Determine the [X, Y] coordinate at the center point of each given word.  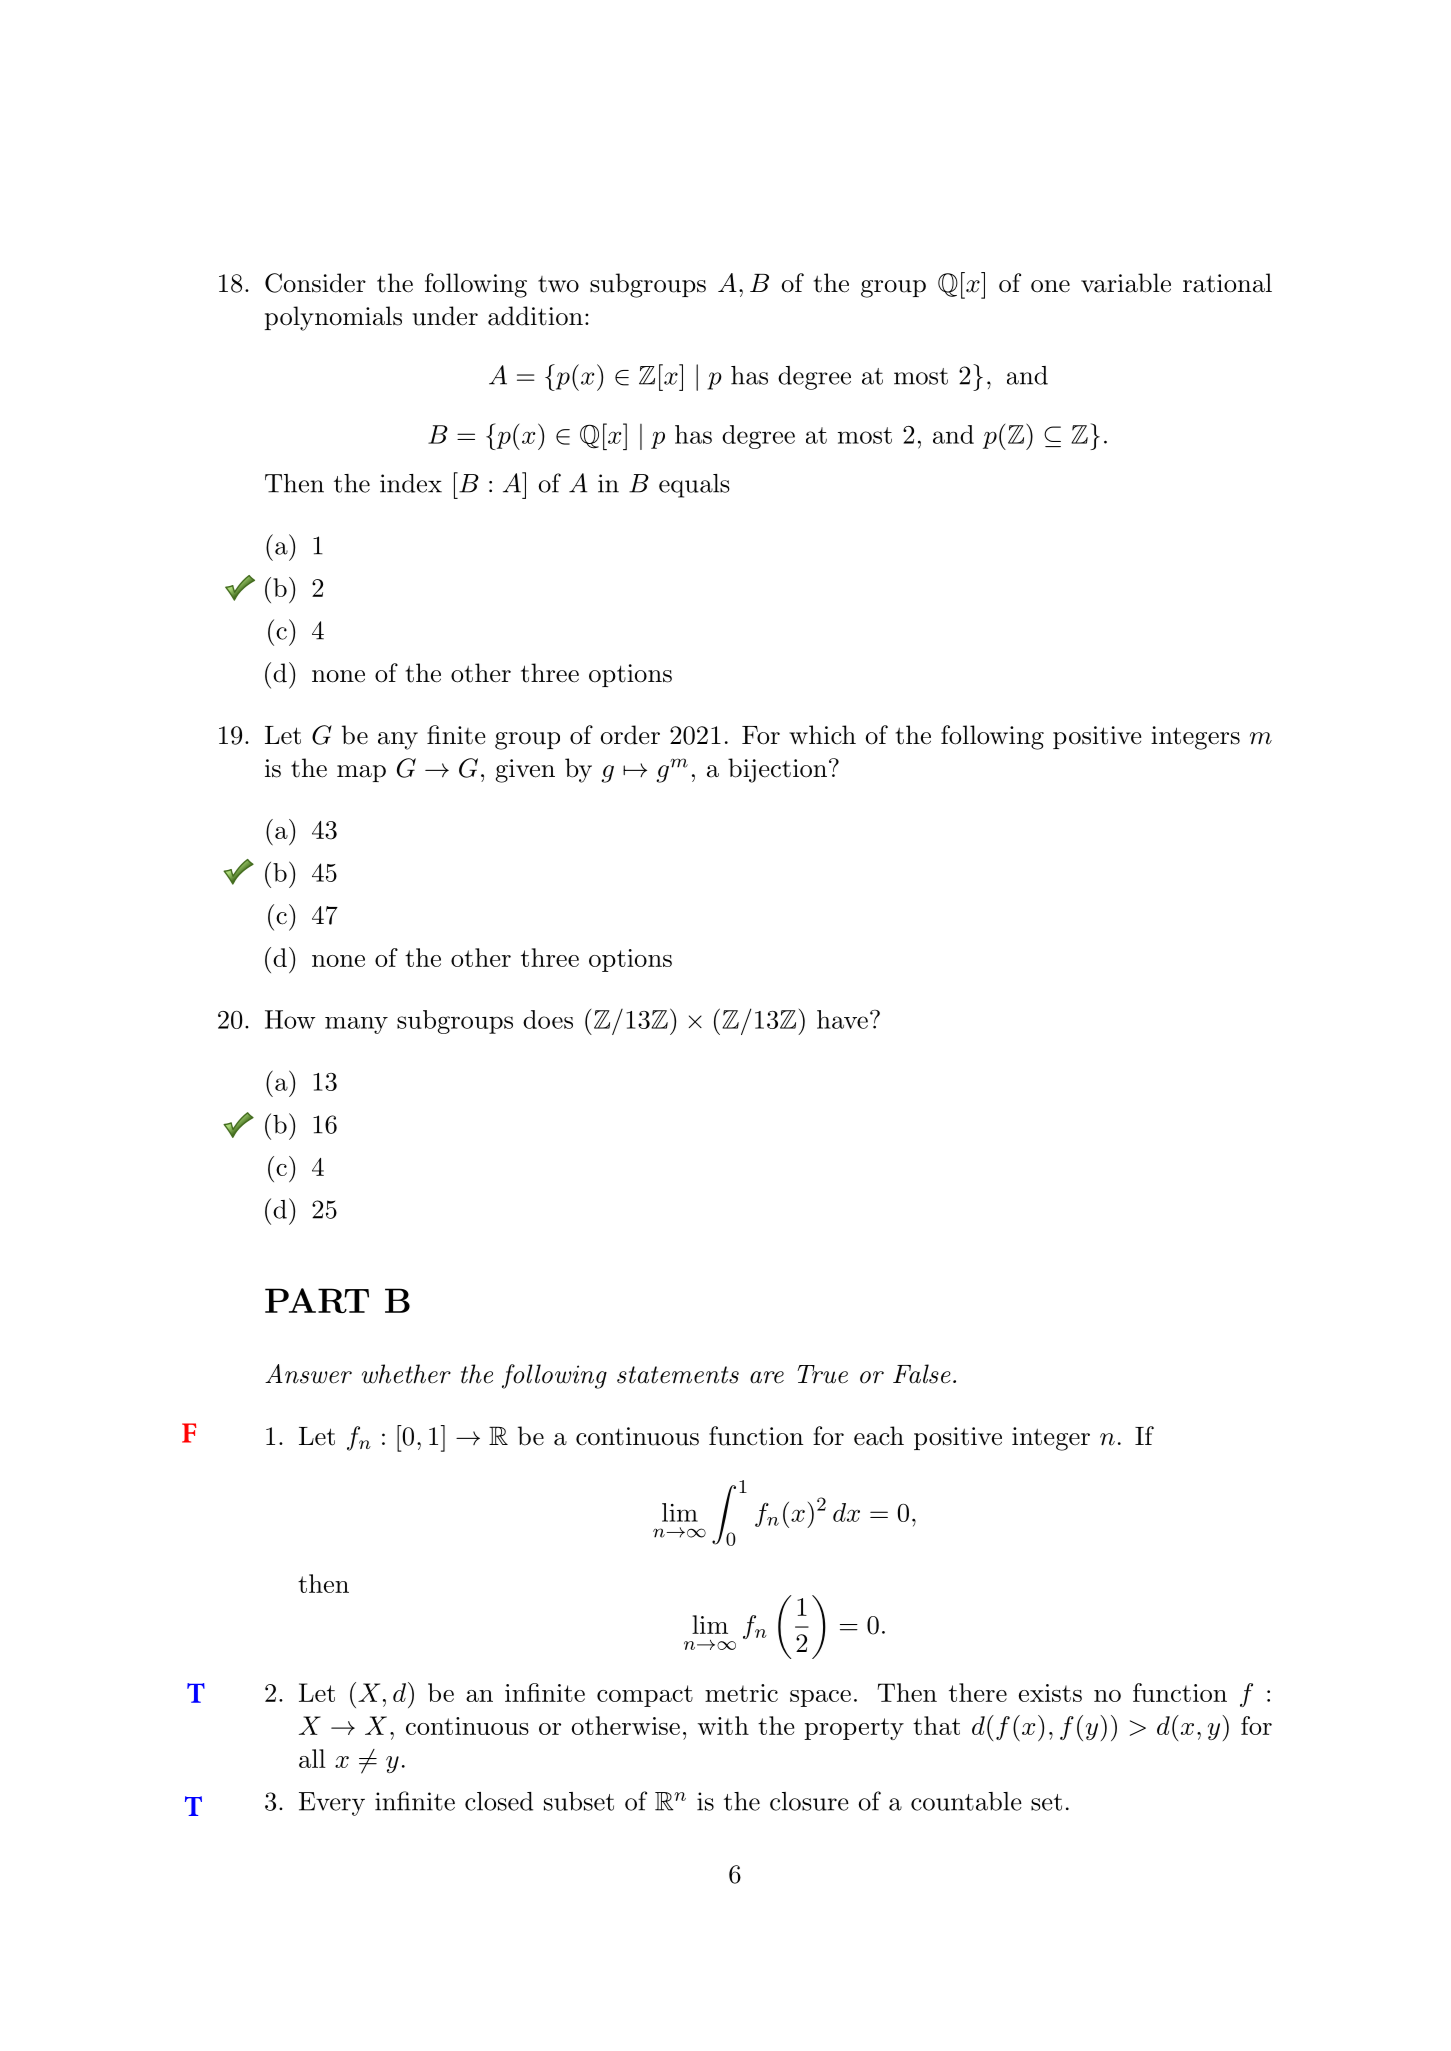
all [312, 1758]
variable [1126, 283]
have [842, 1019]
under [445, 316]
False [922, 1374]
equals [694, 486]
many [356, 1025]
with [723, 1725]
